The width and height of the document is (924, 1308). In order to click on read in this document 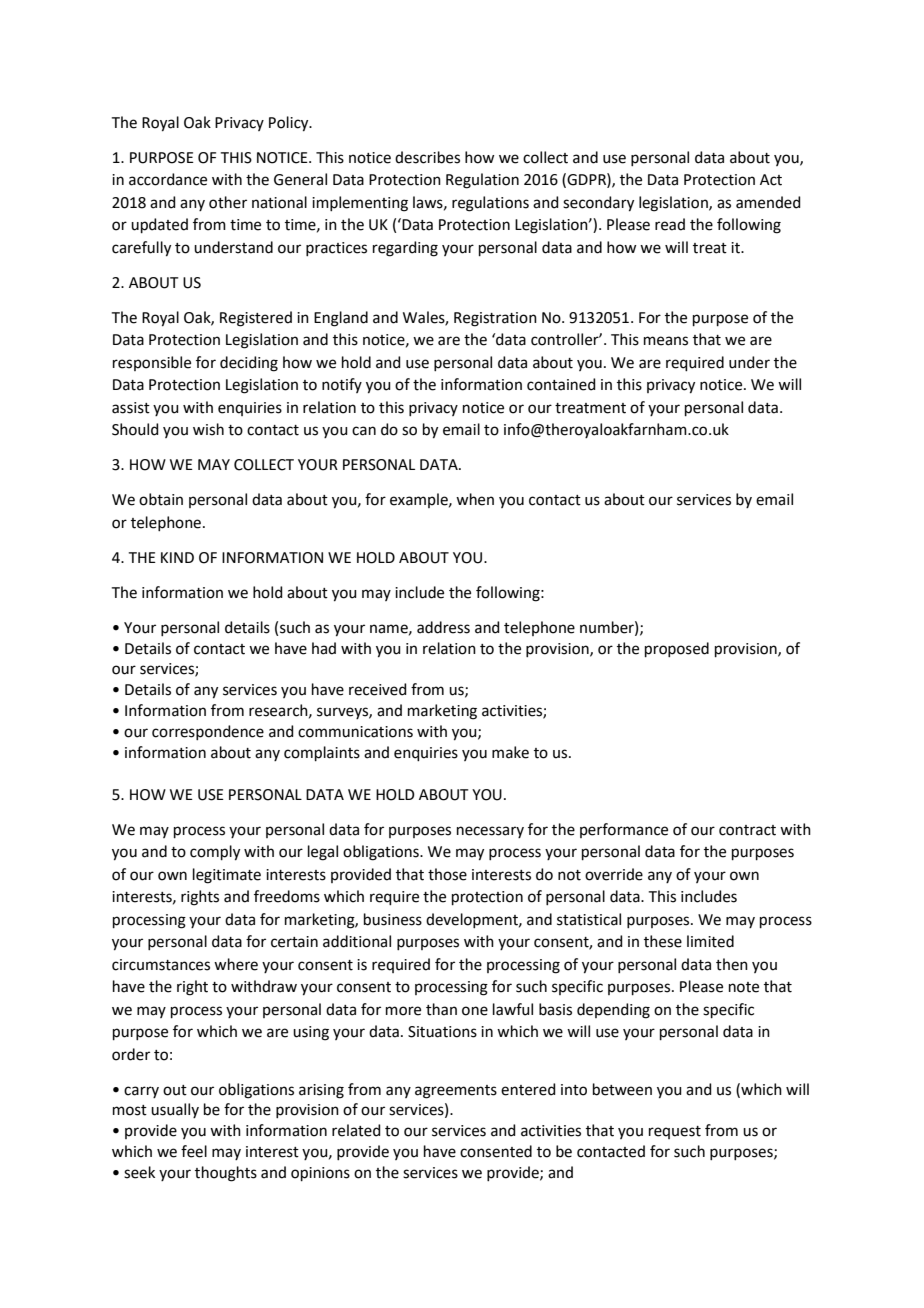, I will do `click(670, 224)`.
